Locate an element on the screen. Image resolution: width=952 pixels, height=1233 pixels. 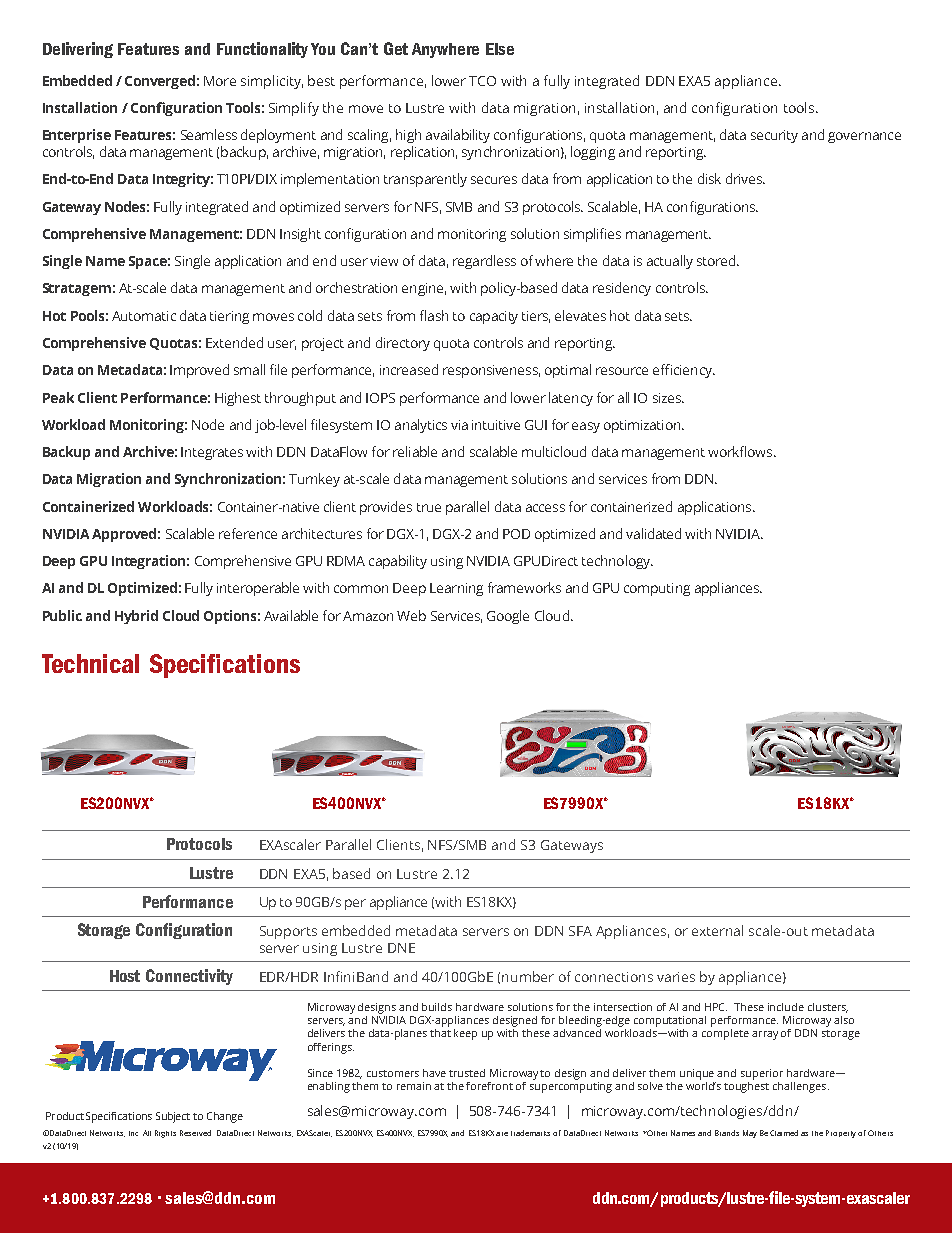
toughest is located at coordinates (746, 1086).
